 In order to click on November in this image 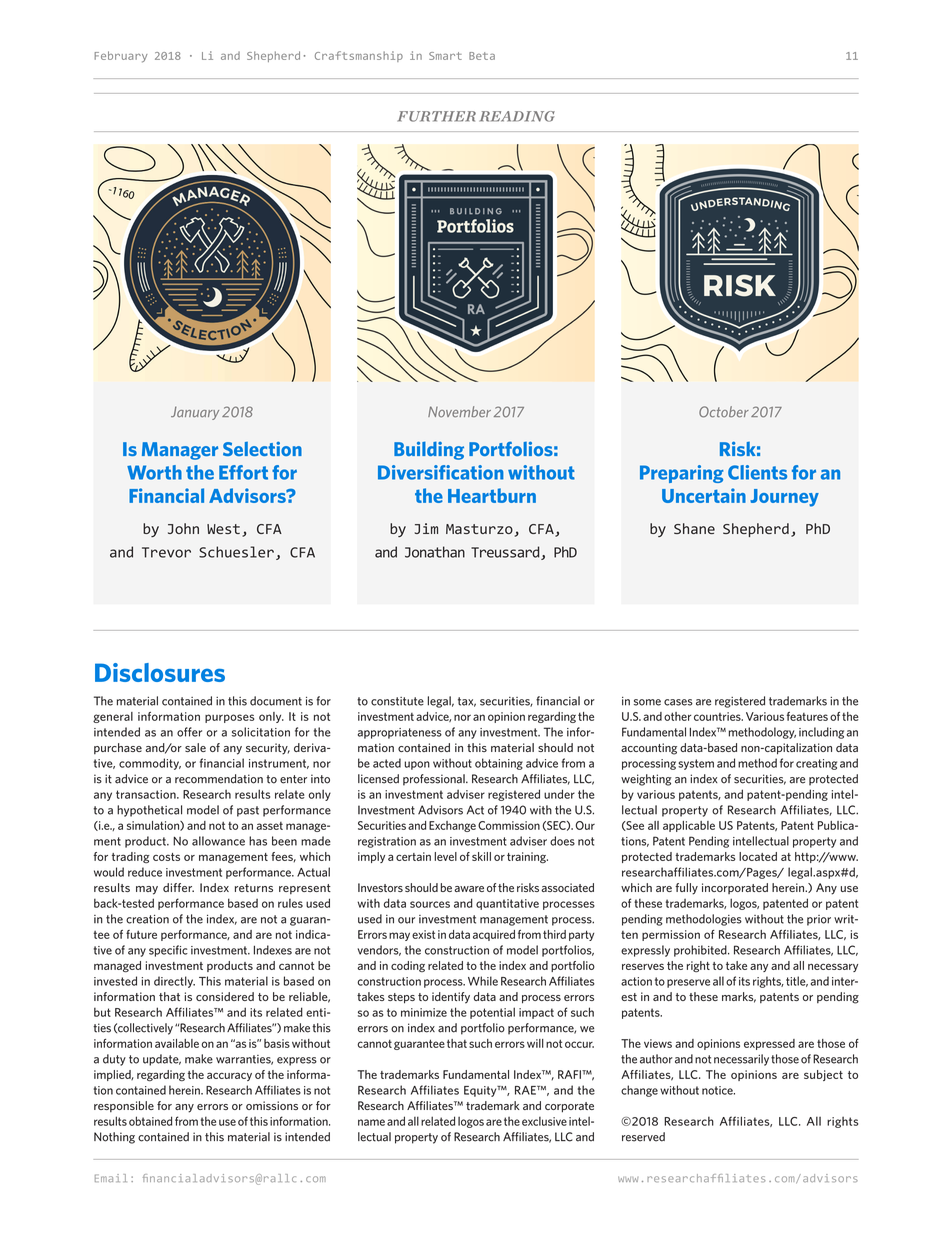, I will do `click(459, 412)`.
